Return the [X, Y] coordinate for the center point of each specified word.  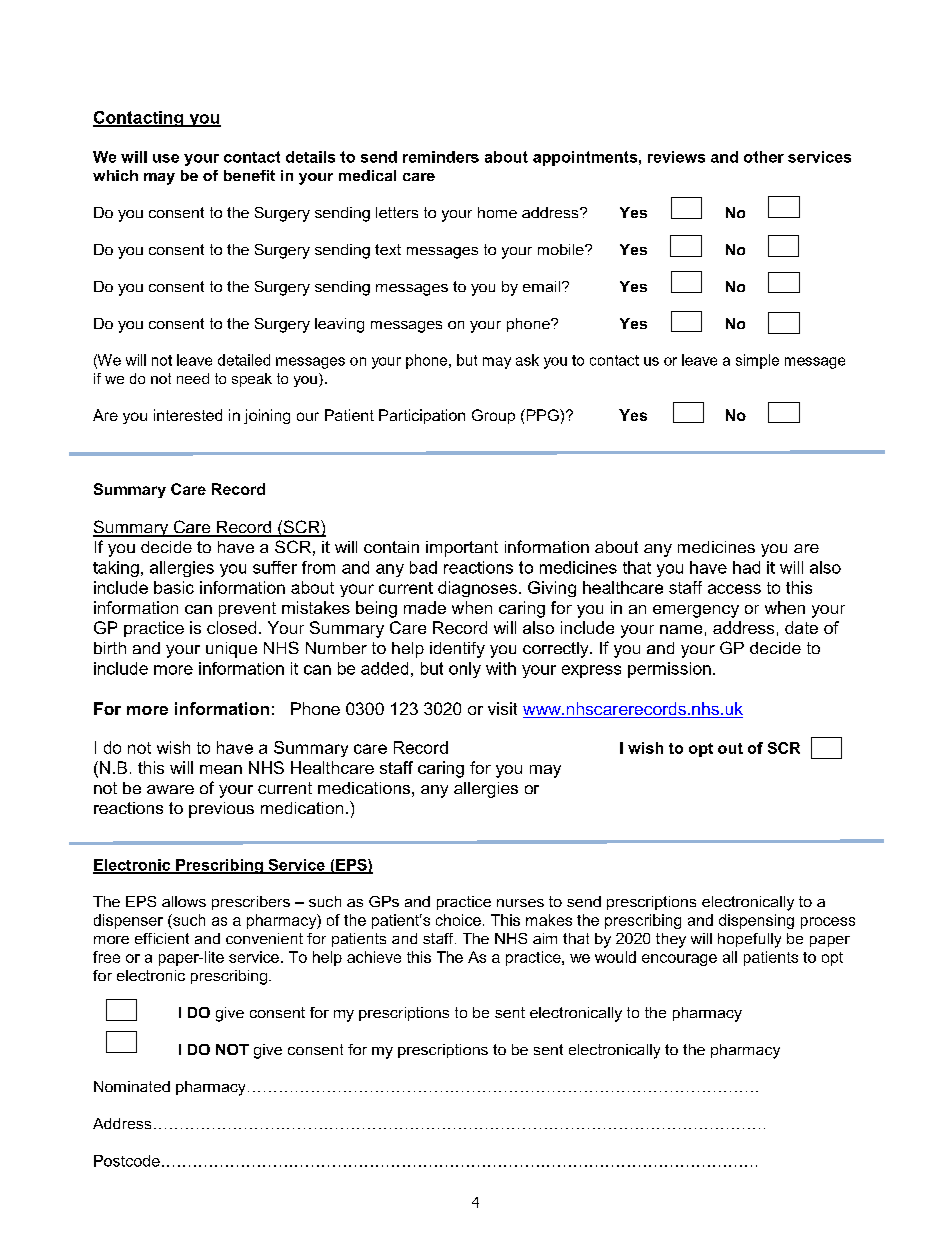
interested [188, 415]
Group [493, 416]
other [764, 157]
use [166, 158]
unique [231, 650]
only [465, 670]
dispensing [756, 921]
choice [458, 920]
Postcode [127, 1161]
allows [184, 901]
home [497, 212]
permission [669, 670]
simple [757, 361]
